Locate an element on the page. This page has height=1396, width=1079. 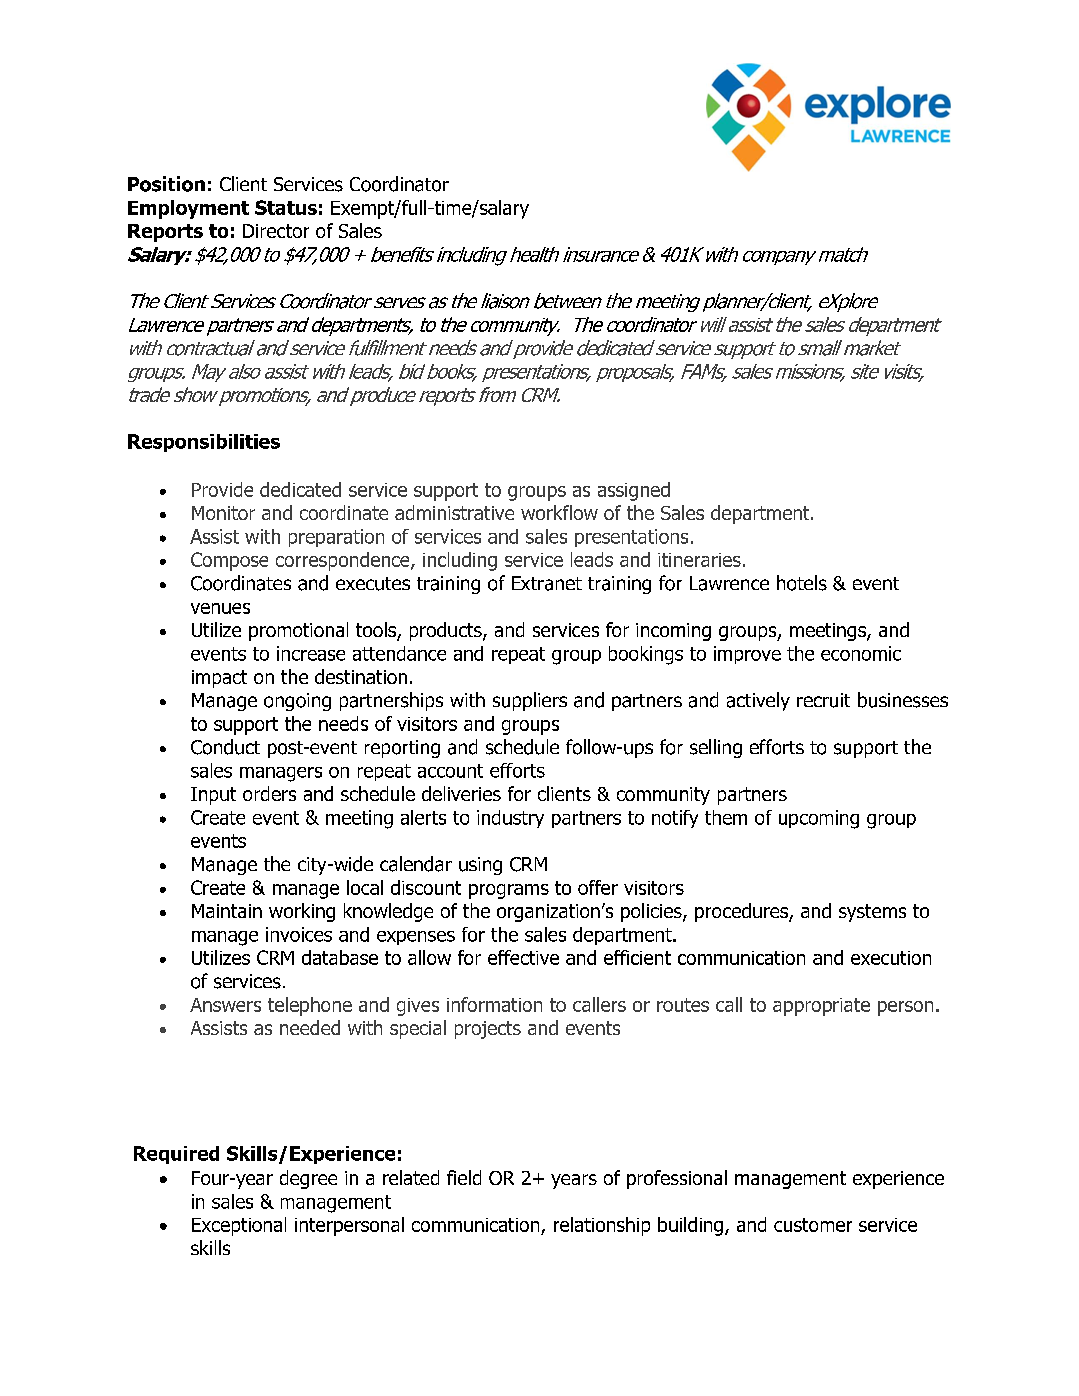
assigned is located at coordinates (634, 491).
